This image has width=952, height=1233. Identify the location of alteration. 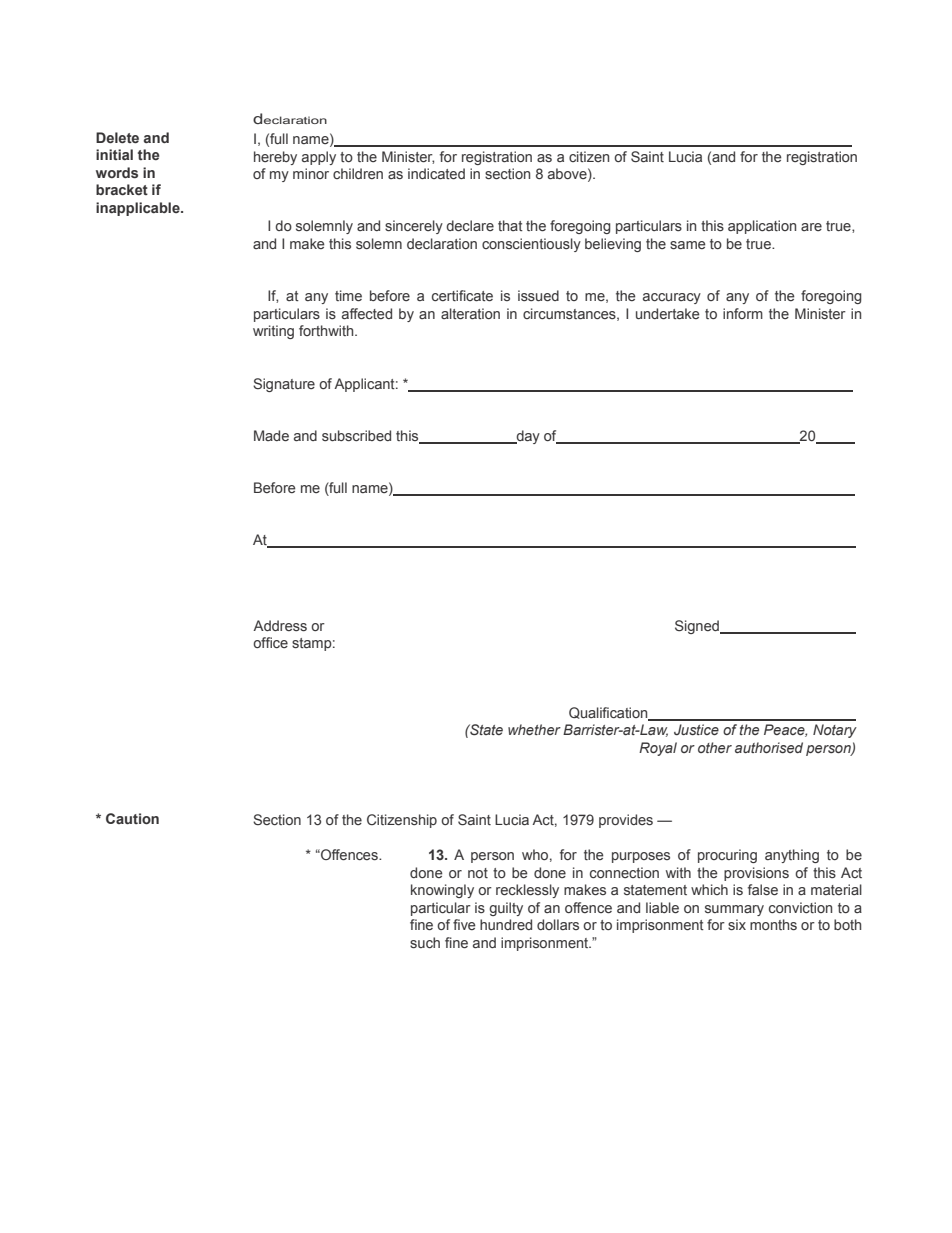
(470, 313).
